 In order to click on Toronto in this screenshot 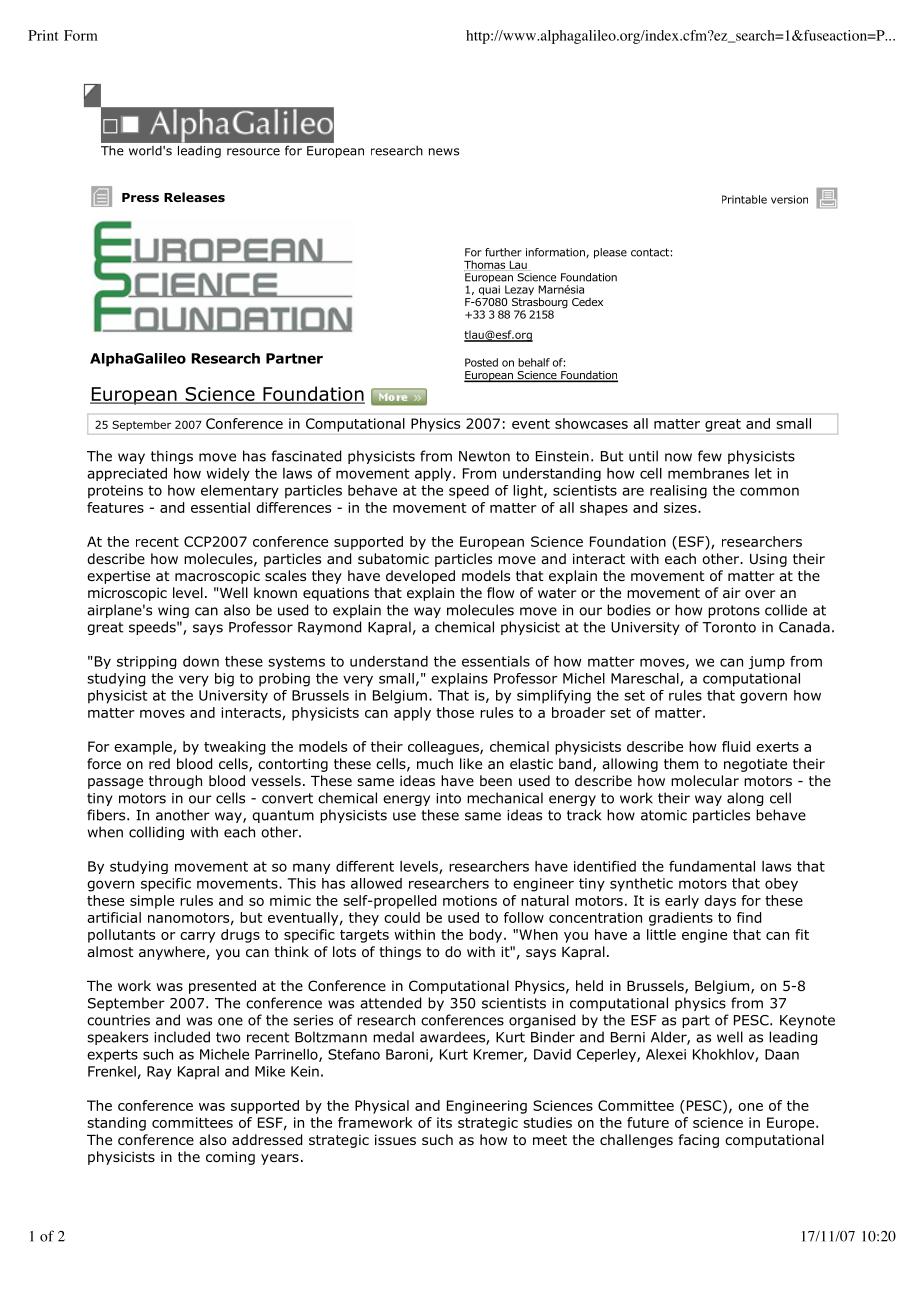, I will do `click(729, 627)`.
